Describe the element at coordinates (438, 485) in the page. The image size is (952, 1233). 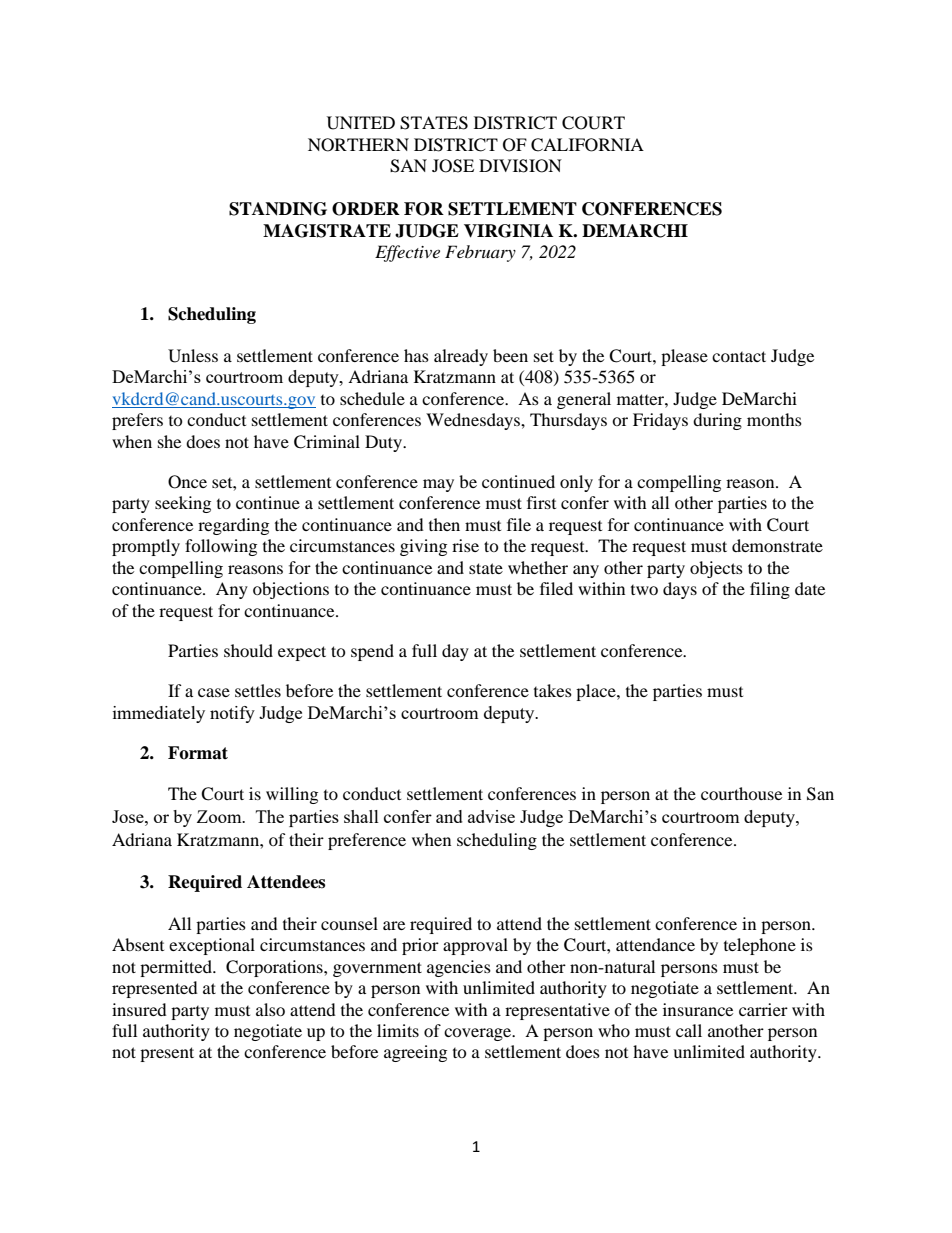
I see `may` at that location.
